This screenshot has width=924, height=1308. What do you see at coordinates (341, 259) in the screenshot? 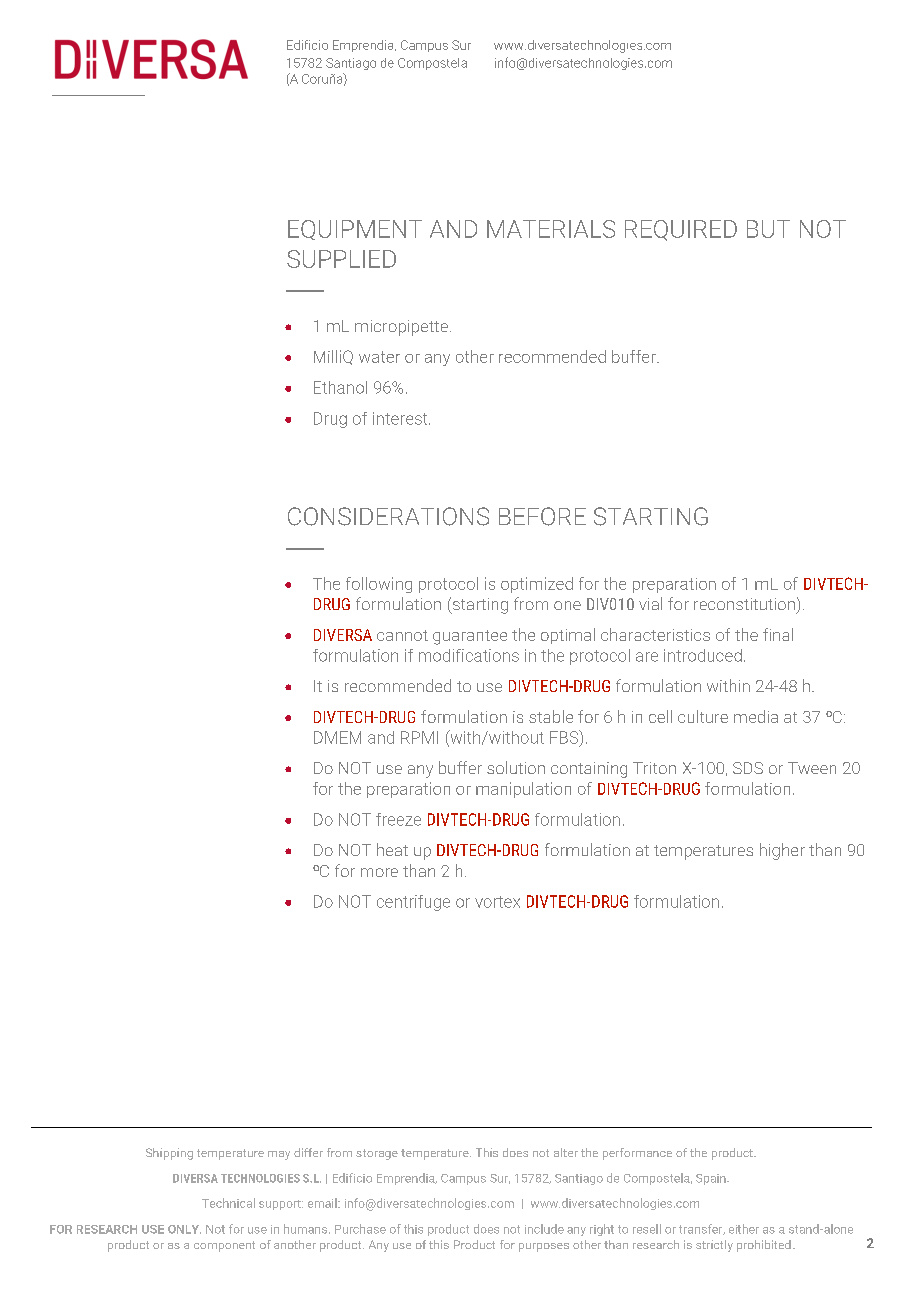
I see `SUPPLIED` at bounding box center [341, 259].
